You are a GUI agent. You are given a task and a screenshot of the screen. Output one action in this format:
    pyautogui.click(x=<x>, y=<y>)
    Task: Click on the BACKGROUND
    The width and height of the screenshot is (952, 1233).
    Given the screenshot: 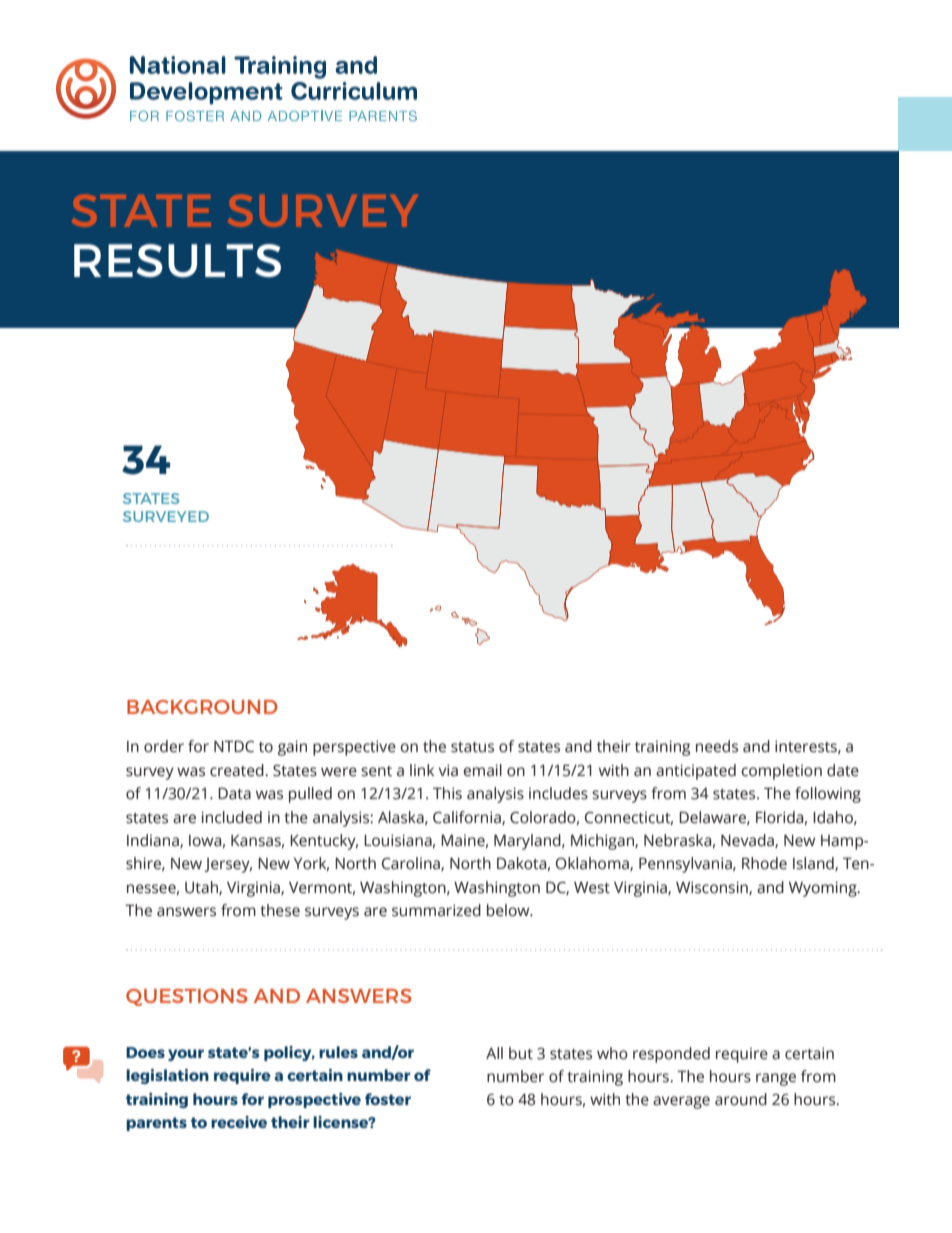 What is the action you would take?
    pyautogui.click(x=202, y=707)
